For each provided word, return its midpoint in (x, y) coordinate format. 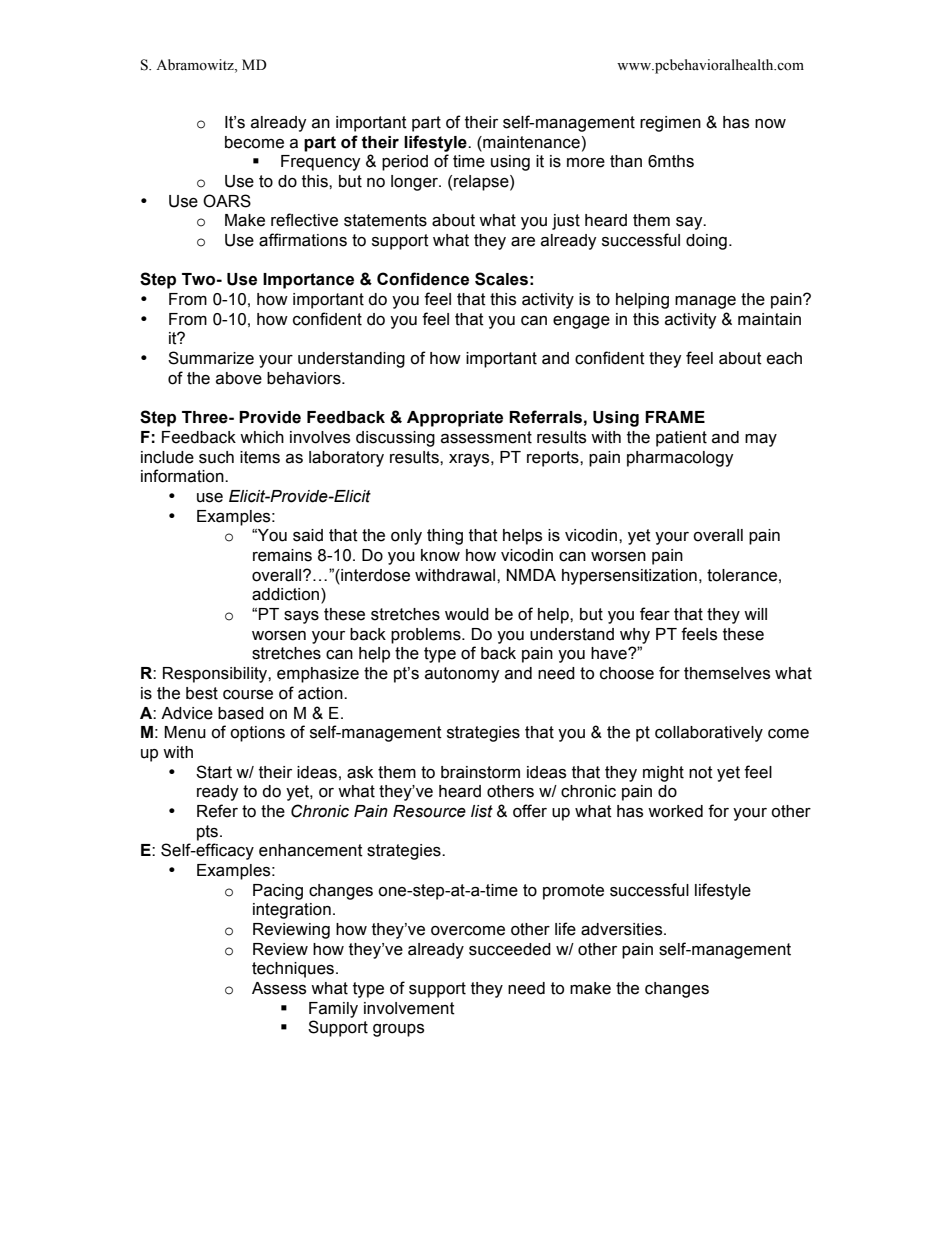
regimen (670, 124)
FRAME (675, 417)
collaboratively (709, 734)
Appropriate (455, 419)
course (248, 695)
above (239, 378)
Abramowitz (196, 66)
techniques (293, 970)
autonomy (462, 675)
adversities (623, 929)
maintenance (530, 142)
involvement (409, 1008)
